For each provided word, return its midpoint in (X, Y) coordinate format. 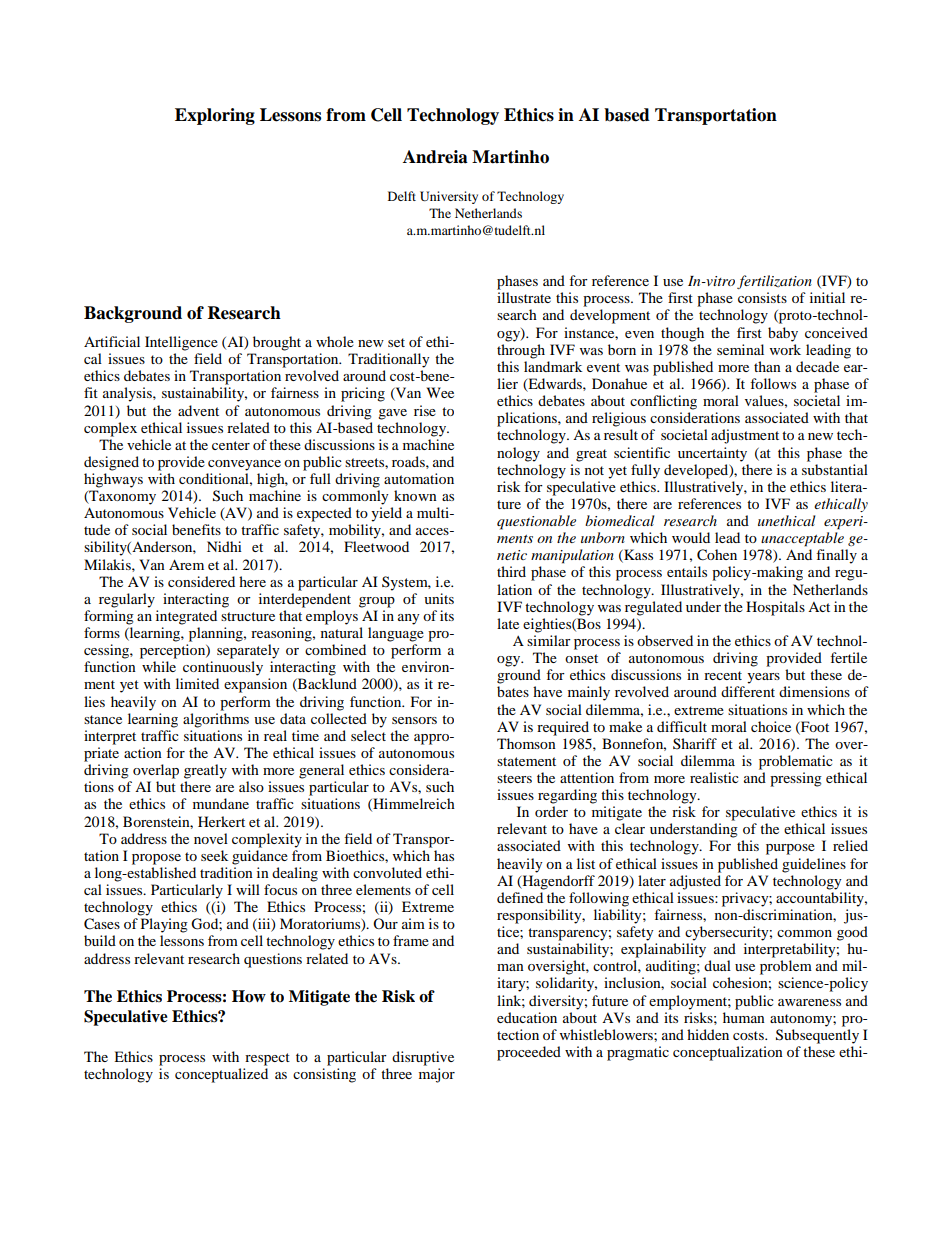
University (449, 197)
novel (211, 838)
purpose (790, 849)
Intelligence (181, 343)
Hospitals (775, 608)
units (439, 598)
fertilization (774, 282)
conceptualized (221, 1075)
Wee (440, 392)
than (767, 366)
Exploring (215, 116)
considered (201, 581)
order (551, 811)
